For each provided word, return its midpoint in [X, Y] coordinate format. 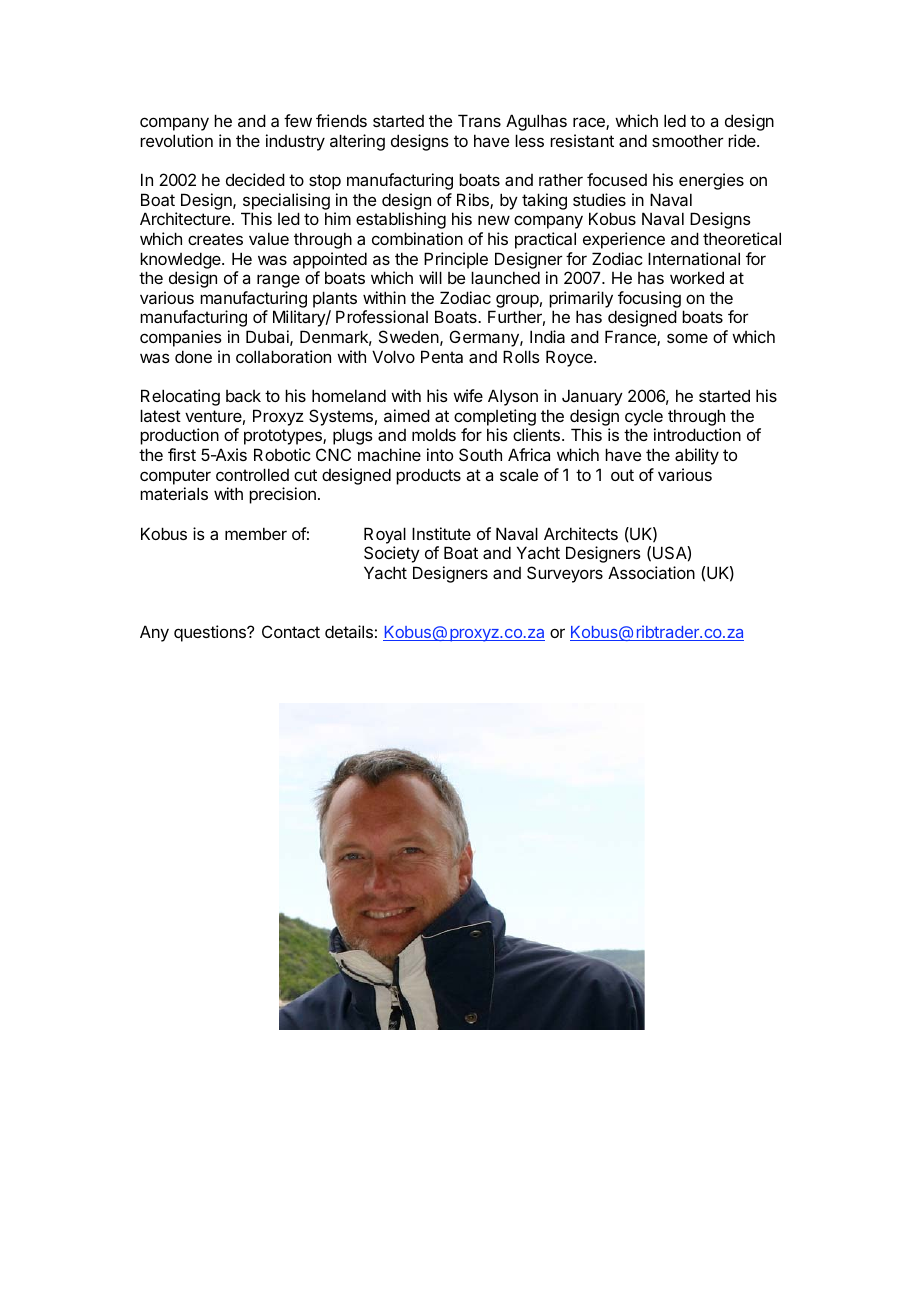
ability [697, 456]
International [694, 258]
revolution [176, 140]
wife [468, 395]
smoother [687, 140]
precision [282, 495]
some [687, 338]
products [428, 476]
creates [215, 239]
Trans [479, 120]
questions [211, 633]
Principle [456, 260]
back [243, 396]
